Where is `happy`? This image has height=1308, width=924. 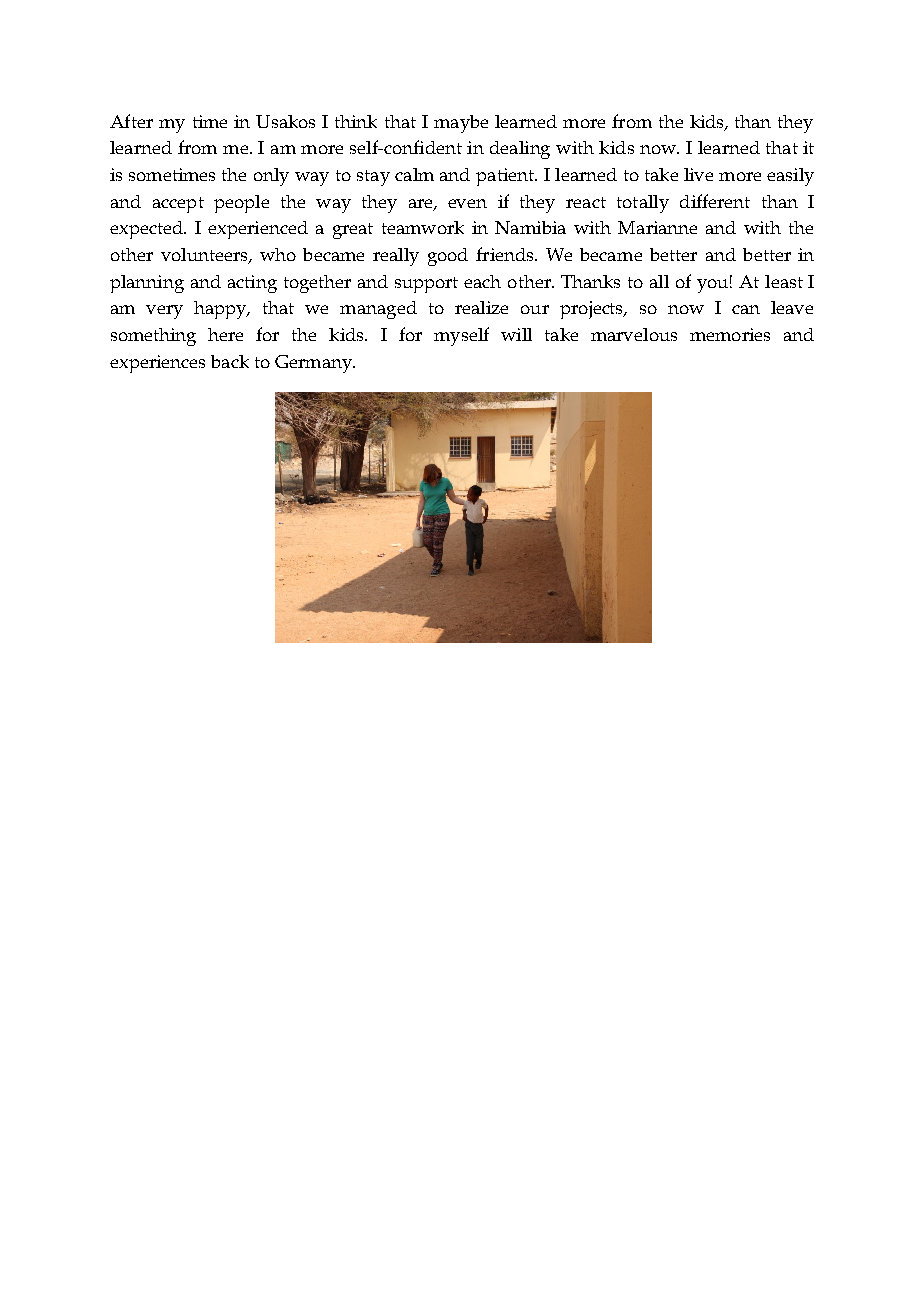
happy is located at coordinates (221, 310).
